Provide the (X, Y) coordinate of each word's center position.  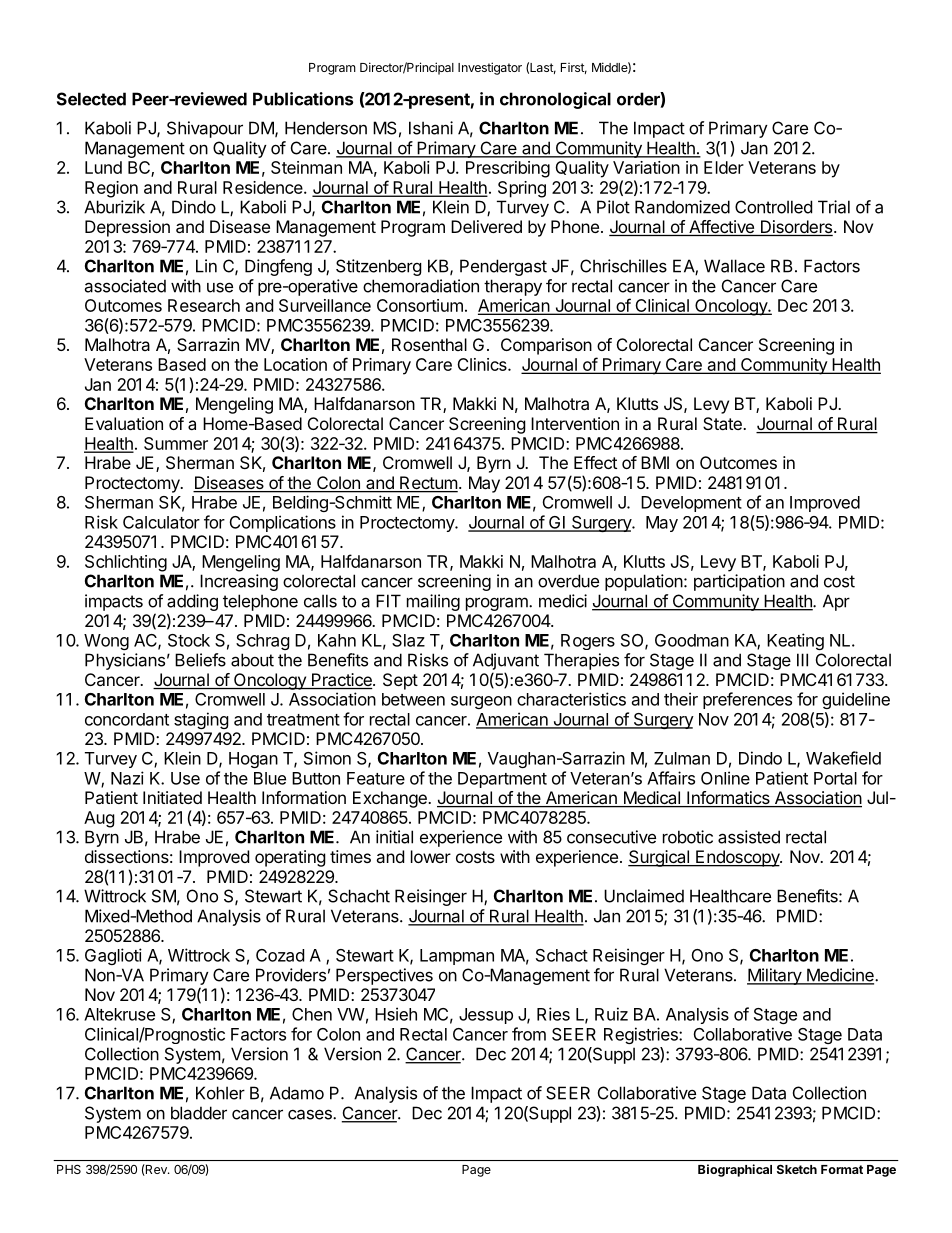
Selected (91, 99)
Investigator (490, 68)
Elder (724, 167)
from (529, 1034)
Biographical (735, 1170)
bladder (199, 1113)
